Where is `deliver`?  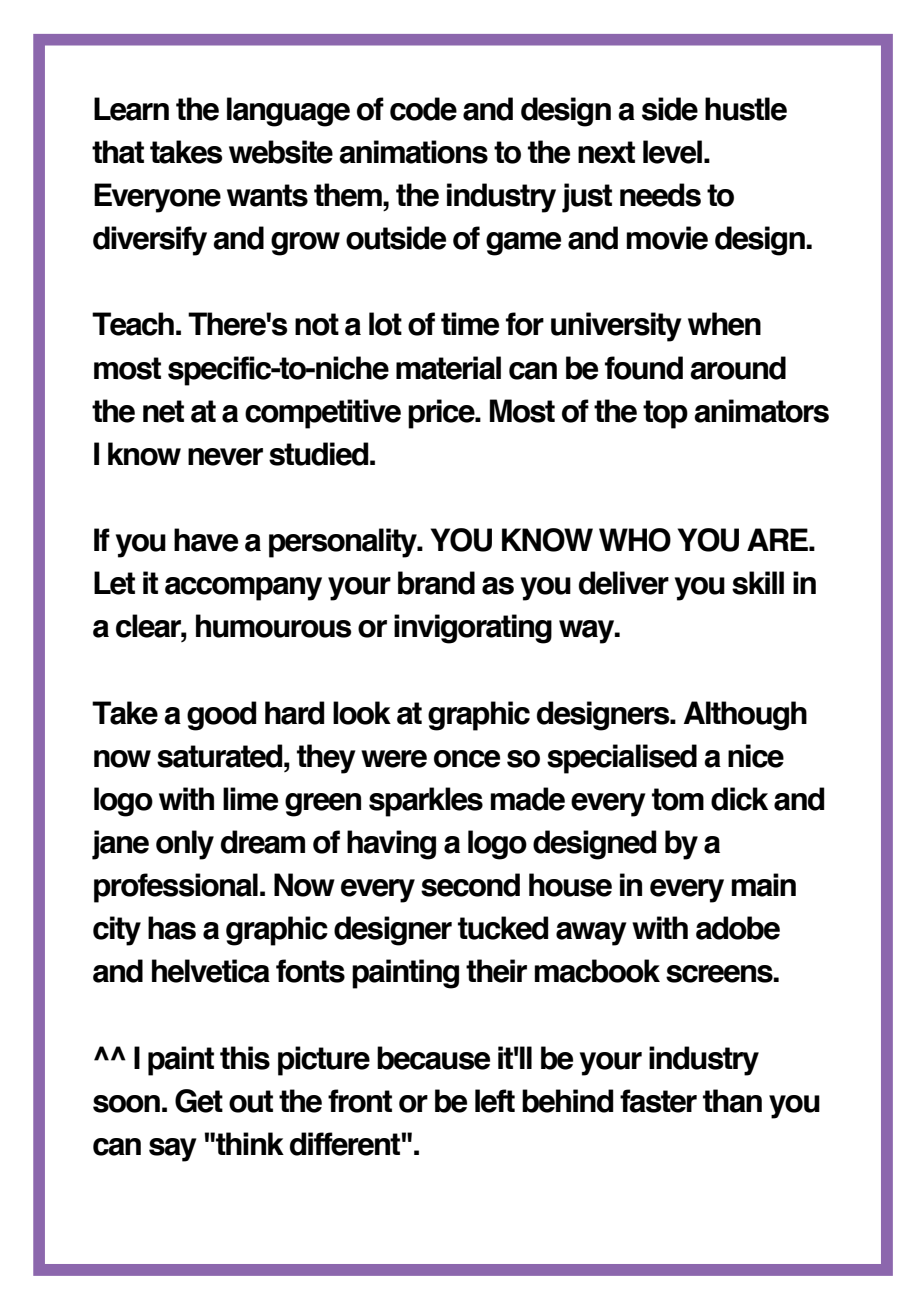
deliver is located at coordinates (624, 583).
